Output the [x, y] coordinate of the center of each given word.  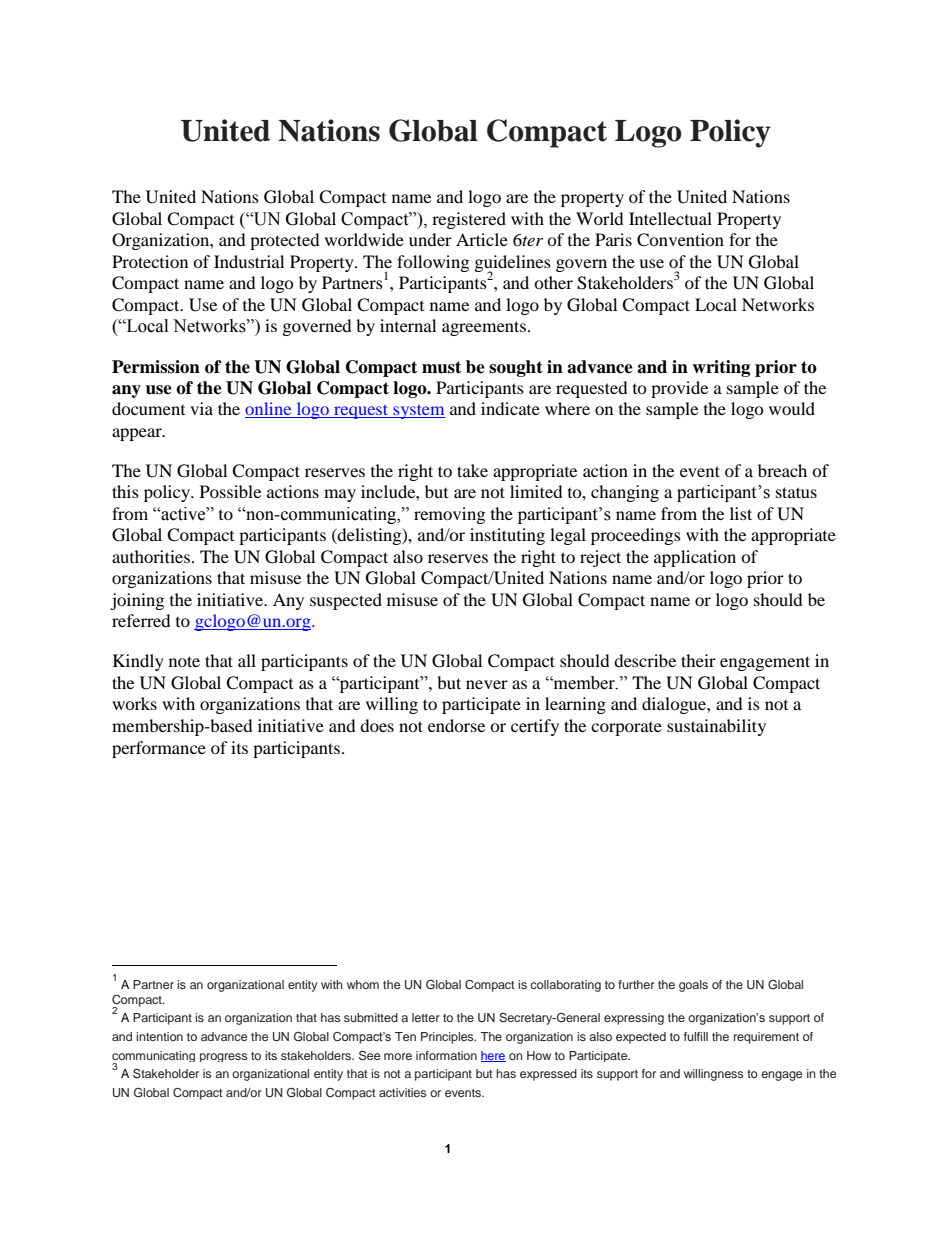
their [698, 660]
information [446, 1055]
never [487, 684]
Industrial [249, 261]
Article [482, 239]
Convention [680, 240]
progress [223, 1057]
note [184, 661]
